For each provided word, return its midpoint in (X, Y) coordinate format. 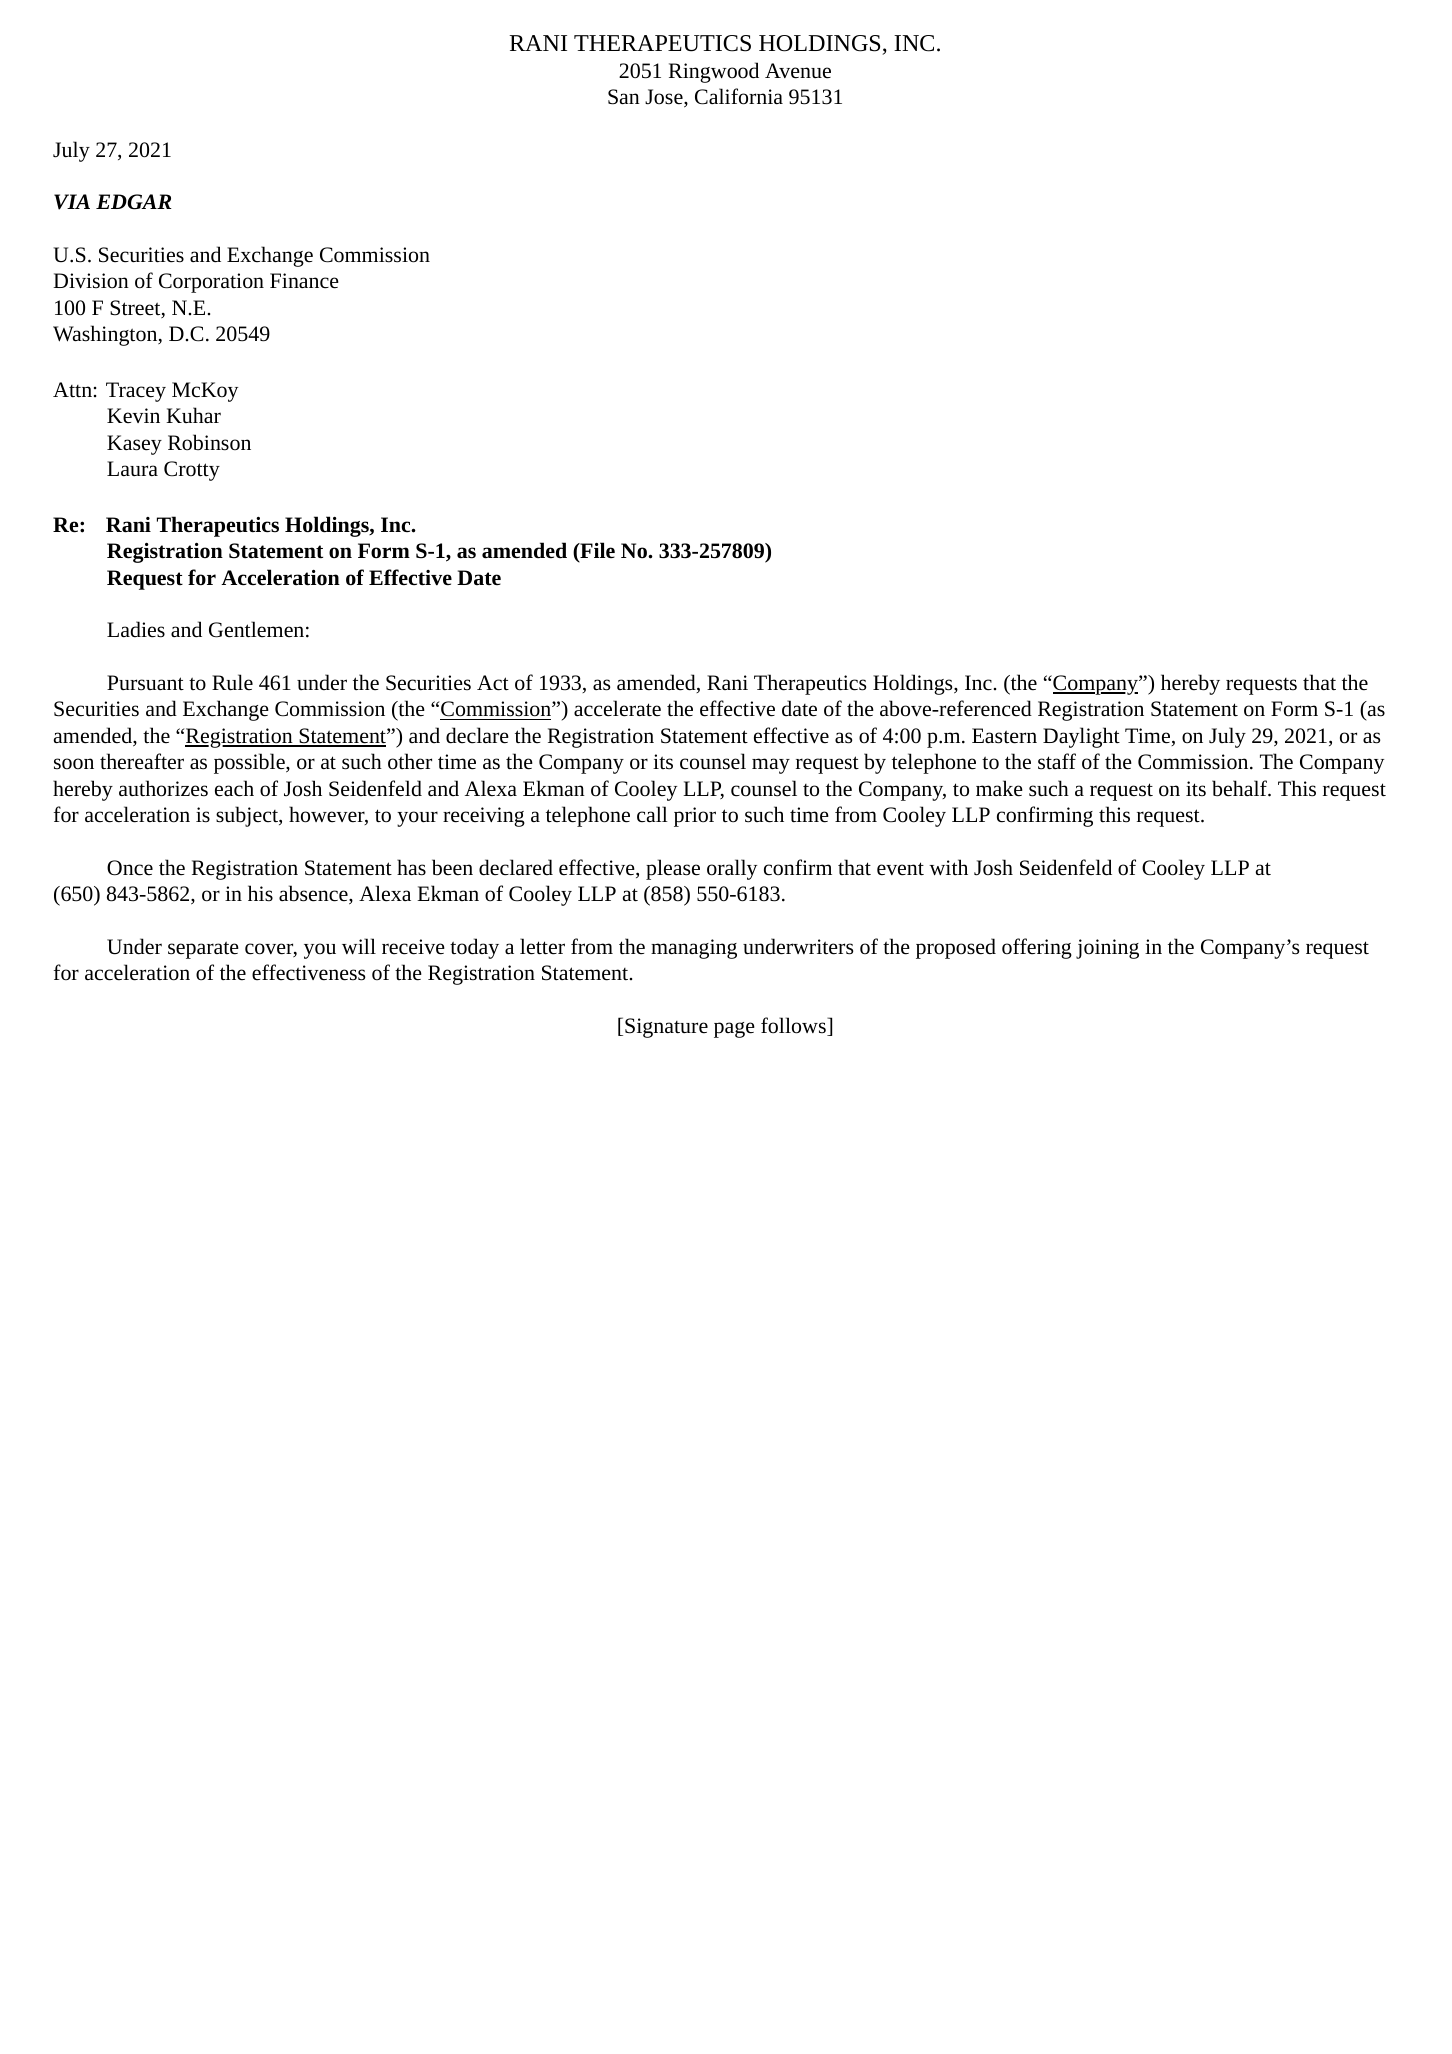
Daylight (1081, 737)
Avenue (798, 71)
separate (203, 950)
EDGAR (134, 202)
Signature (666, 1028)
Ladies (136, 629)
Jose (665, 98)
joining (1107, 949)
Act (493, 683)
